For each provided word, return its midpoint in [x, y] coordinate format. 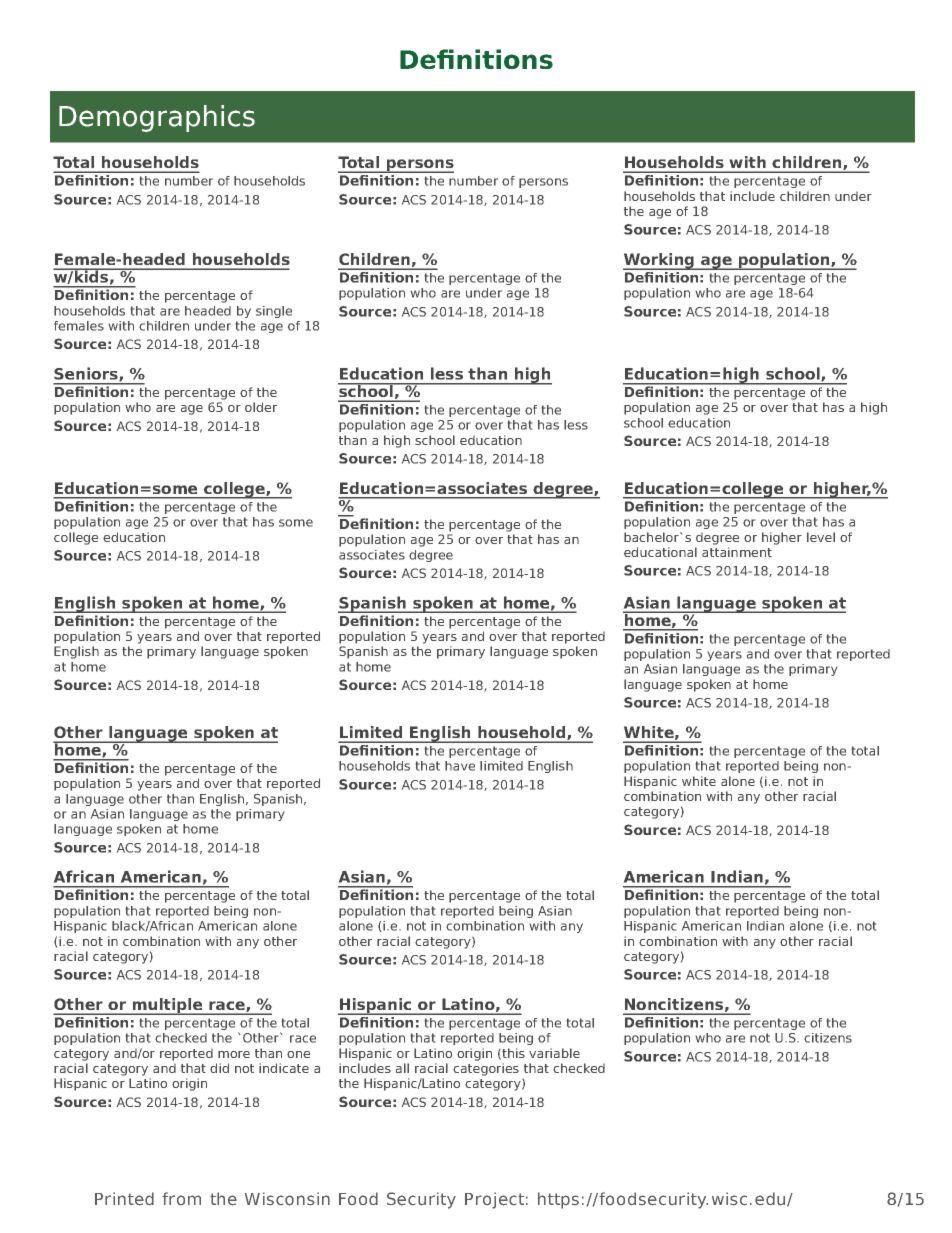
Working [659, 261]
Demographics [157, 118]
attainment [737, 552]
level [821, 537]
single [274, 312]
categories [486, 1069]
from [181, 1198]
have [460, 766]
